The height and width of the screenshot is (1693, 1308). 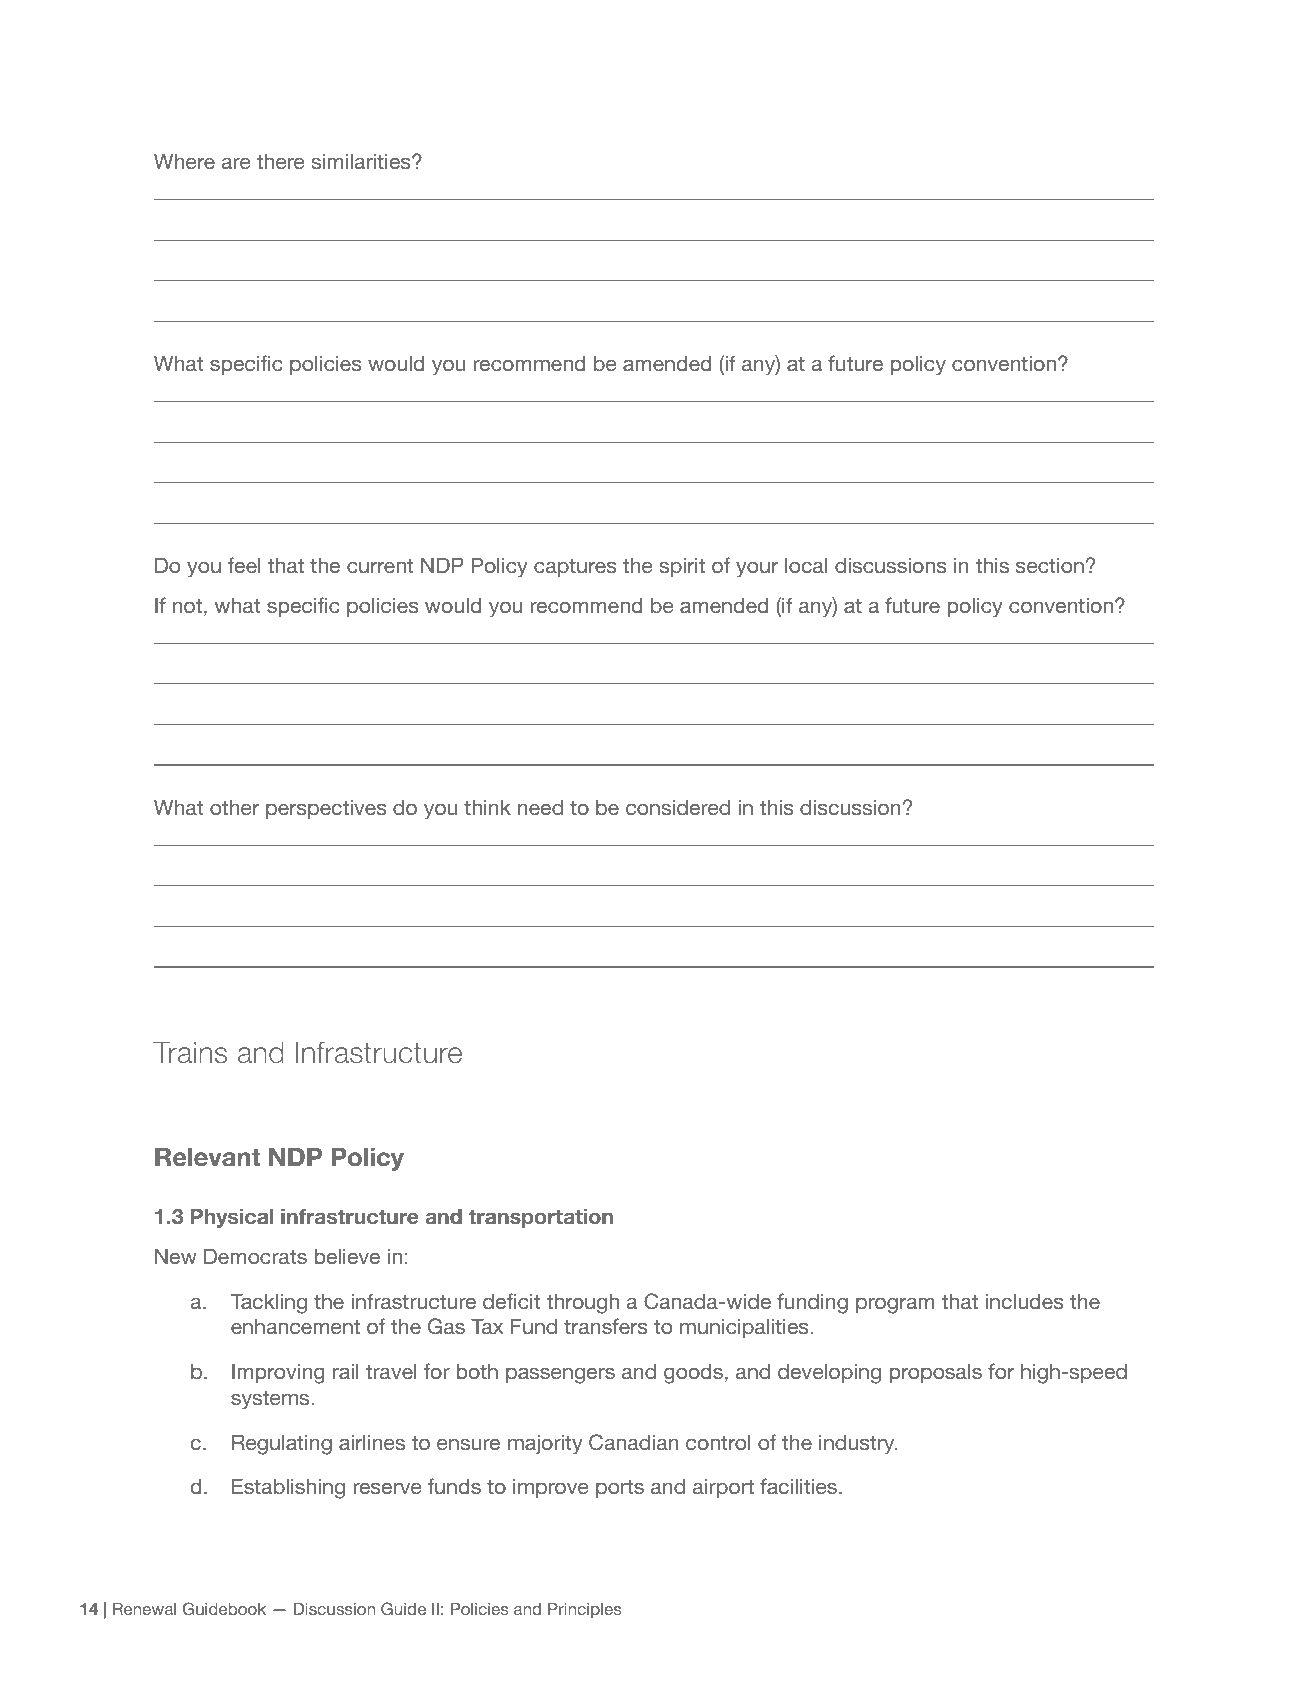 What do you see at coordinates (895, 1305) in the screenshot?
I see `program` at bounding box center [895, 1305].
